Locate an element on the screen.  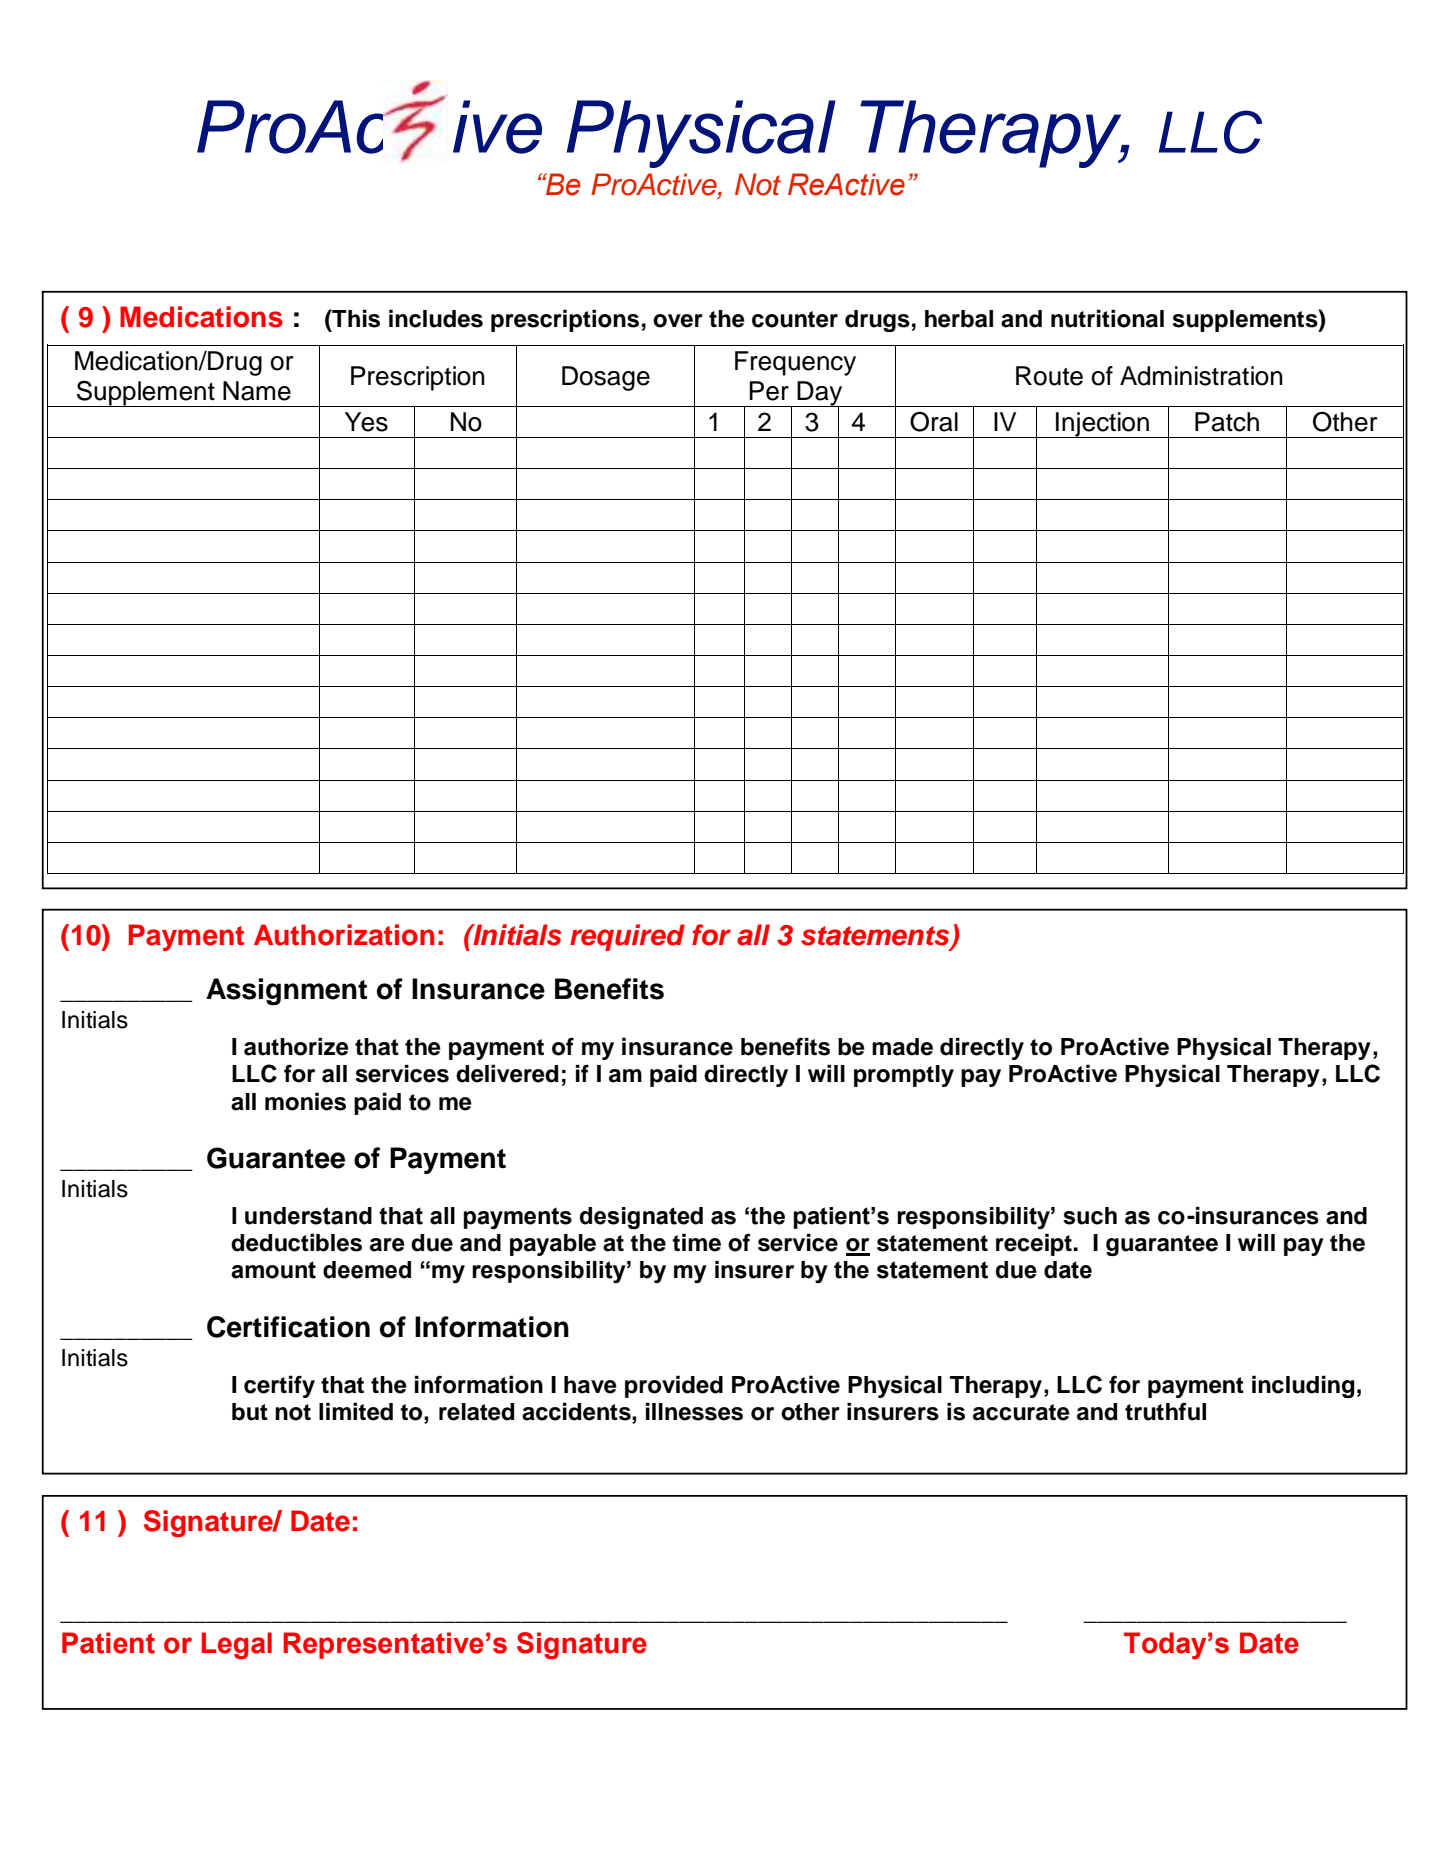
such is located at coordinates (1090, 1216).
